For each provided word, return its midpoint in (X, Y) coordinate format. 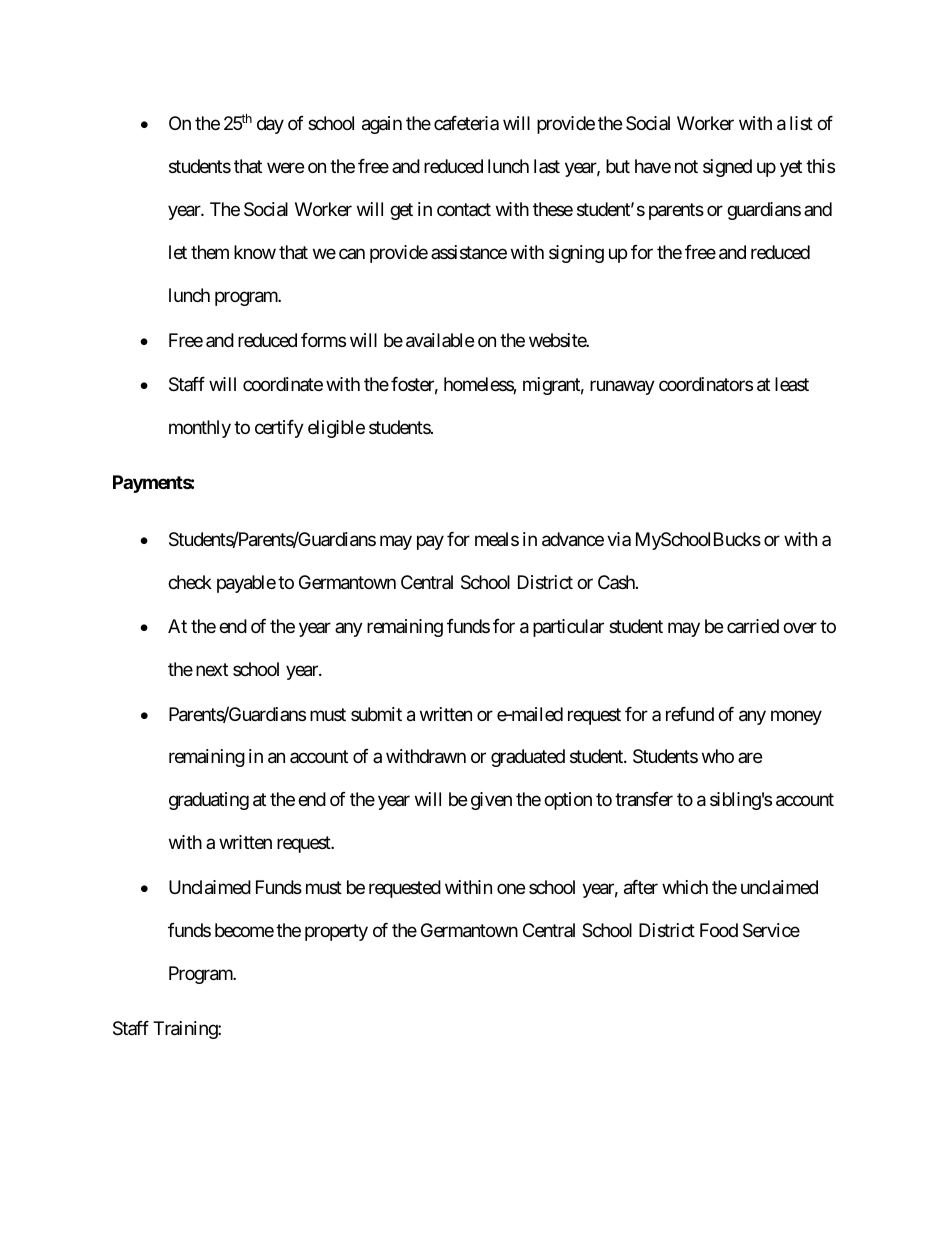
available (440, 340)
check (190, 582)
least (792, 384)
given (491, 801)
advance (573, 539)
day (270, 125)
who (718, 756)
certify (279, 429)
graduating (209, 801)
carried (753, 626)
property (336, 932)
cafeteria (466, 123)
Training (186, 1030)
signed (727, 168)
